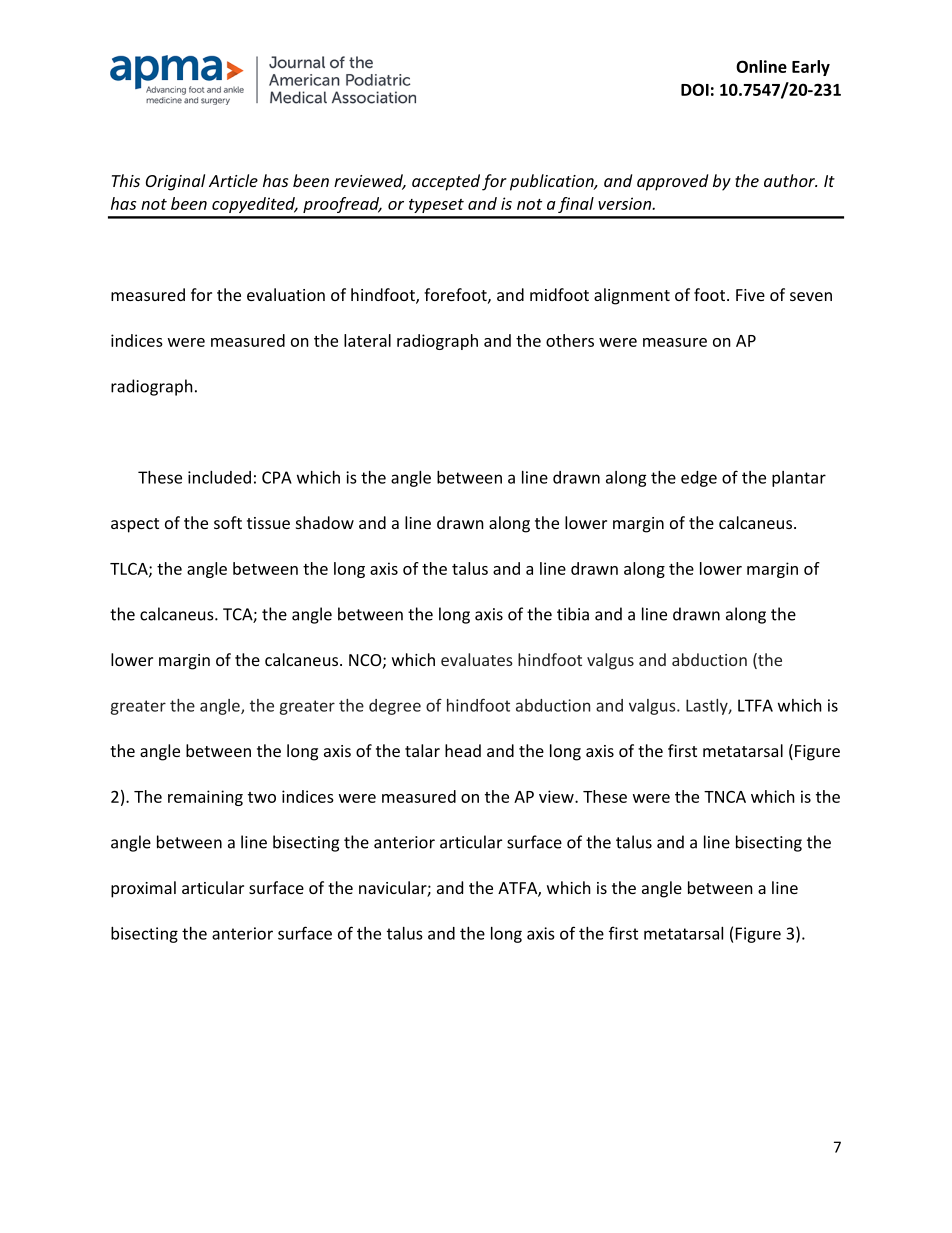 This screenshot has width=952, height=1233. I want to click on head, so click(463, 750).
